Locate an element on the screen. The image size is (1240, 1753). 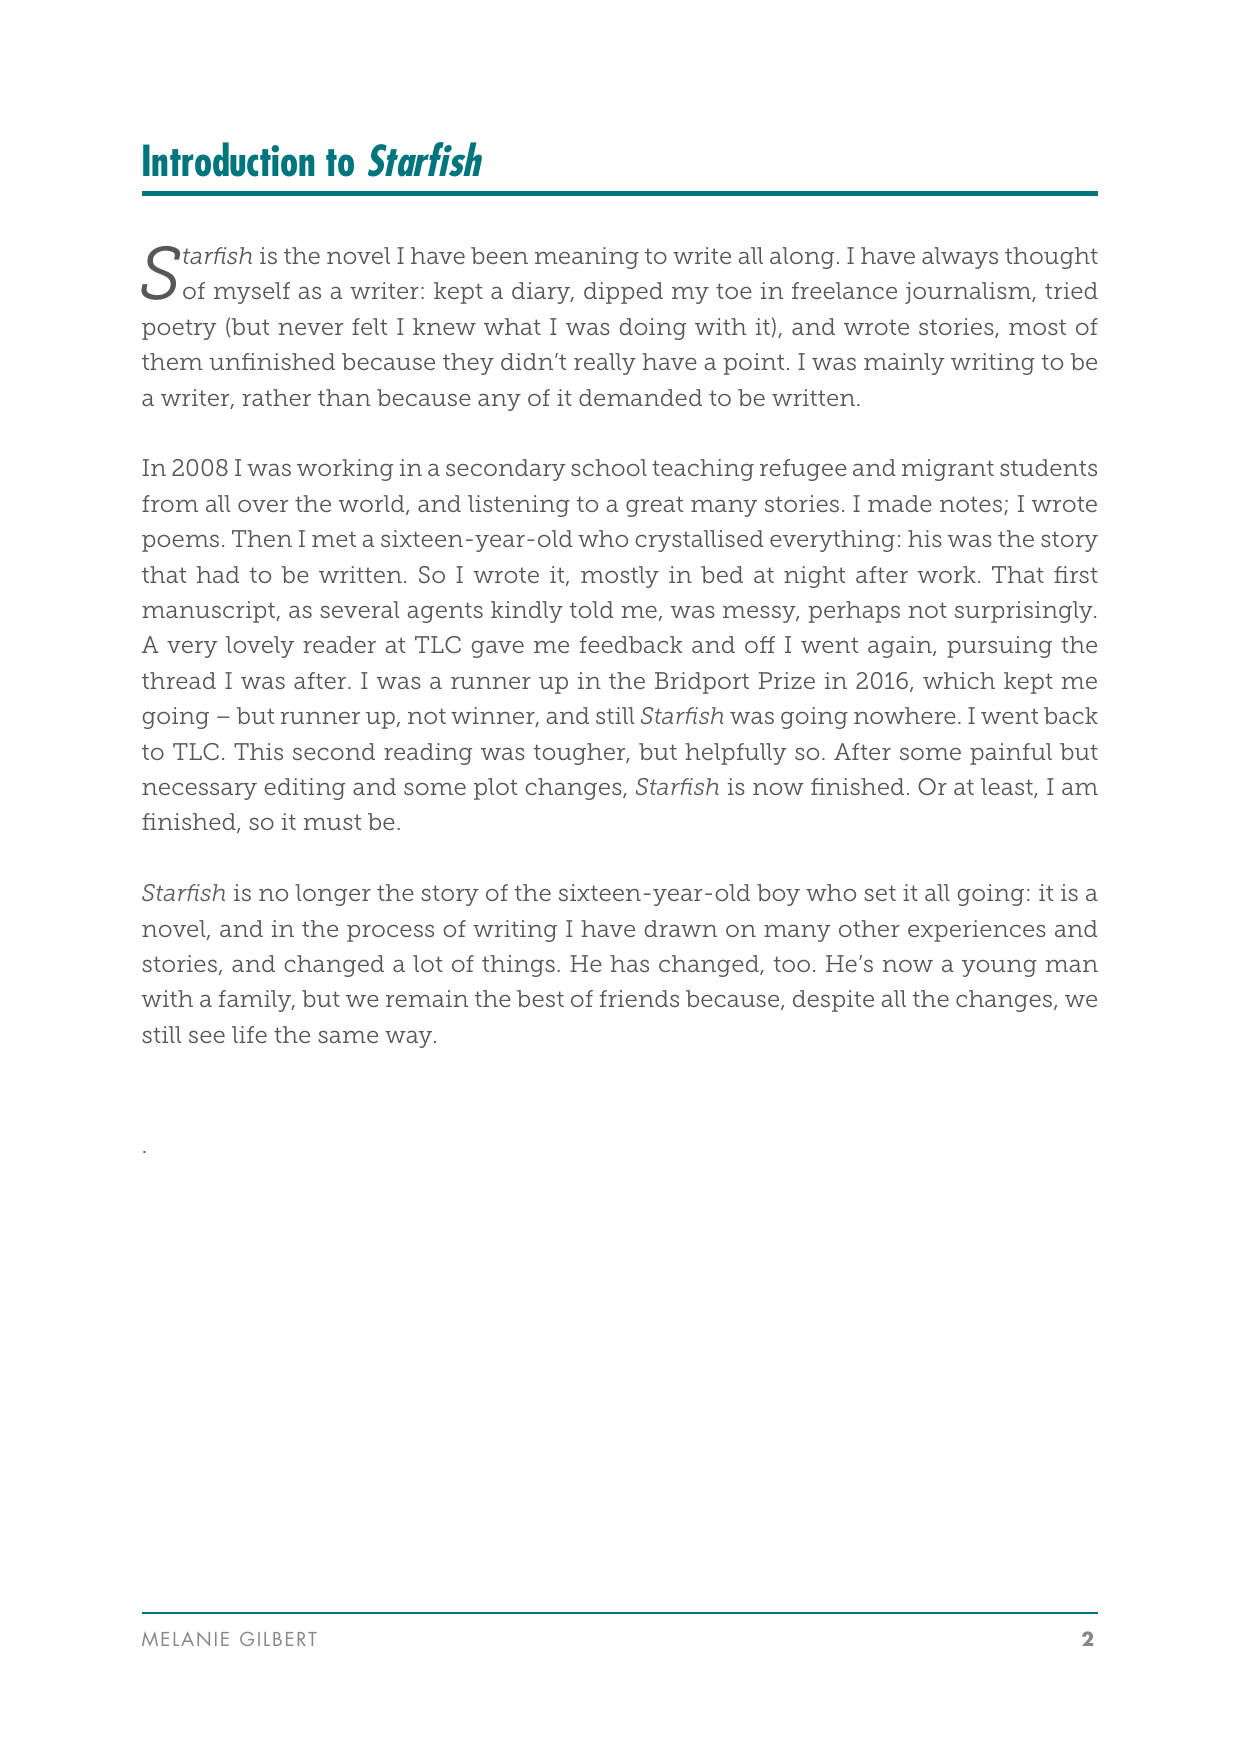
Introduction is located at coordinates (228, 159).
